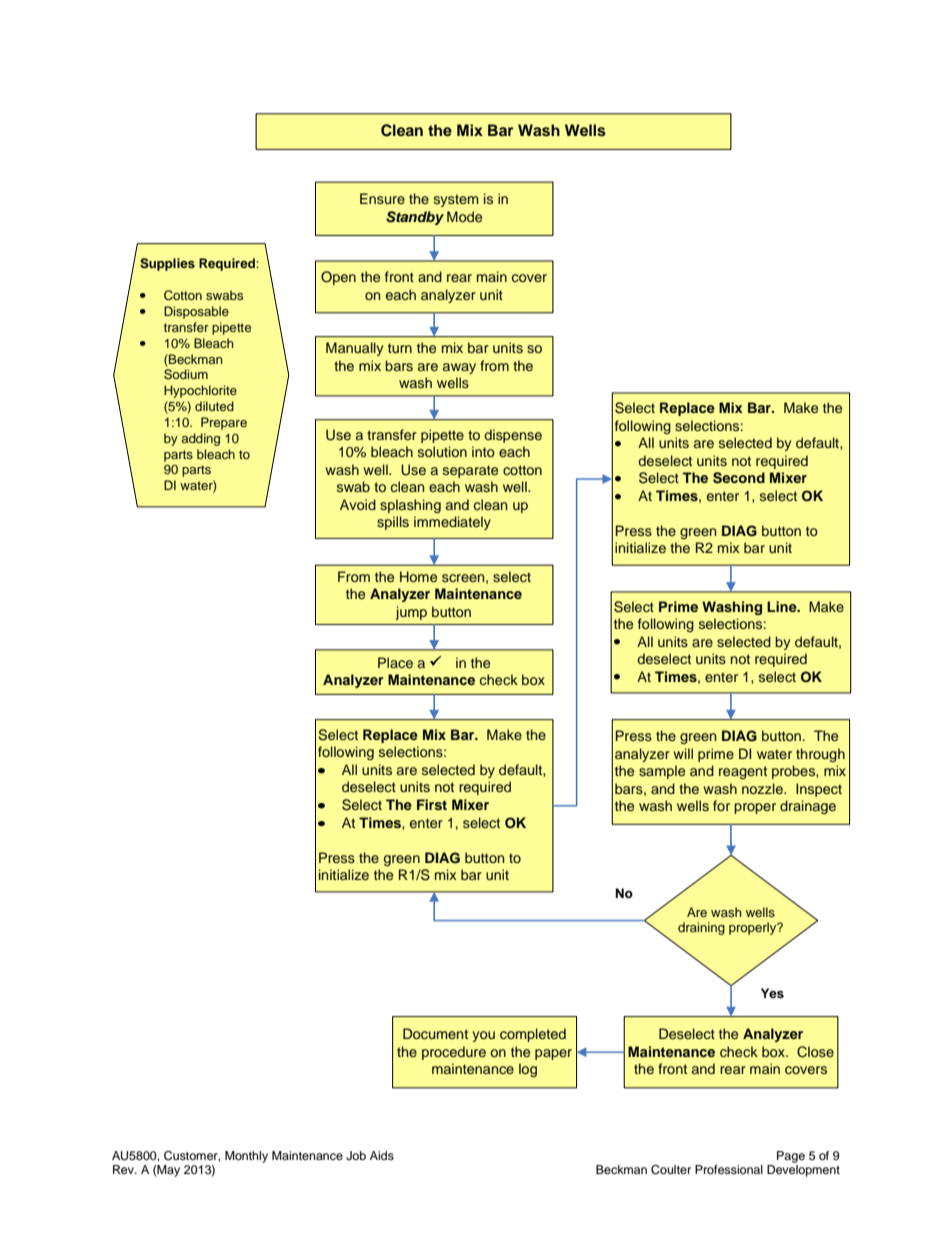 This page has width=952, height=1233. Describe the element at coordinates (200, 439) in the page. I see `adding` at that location.
